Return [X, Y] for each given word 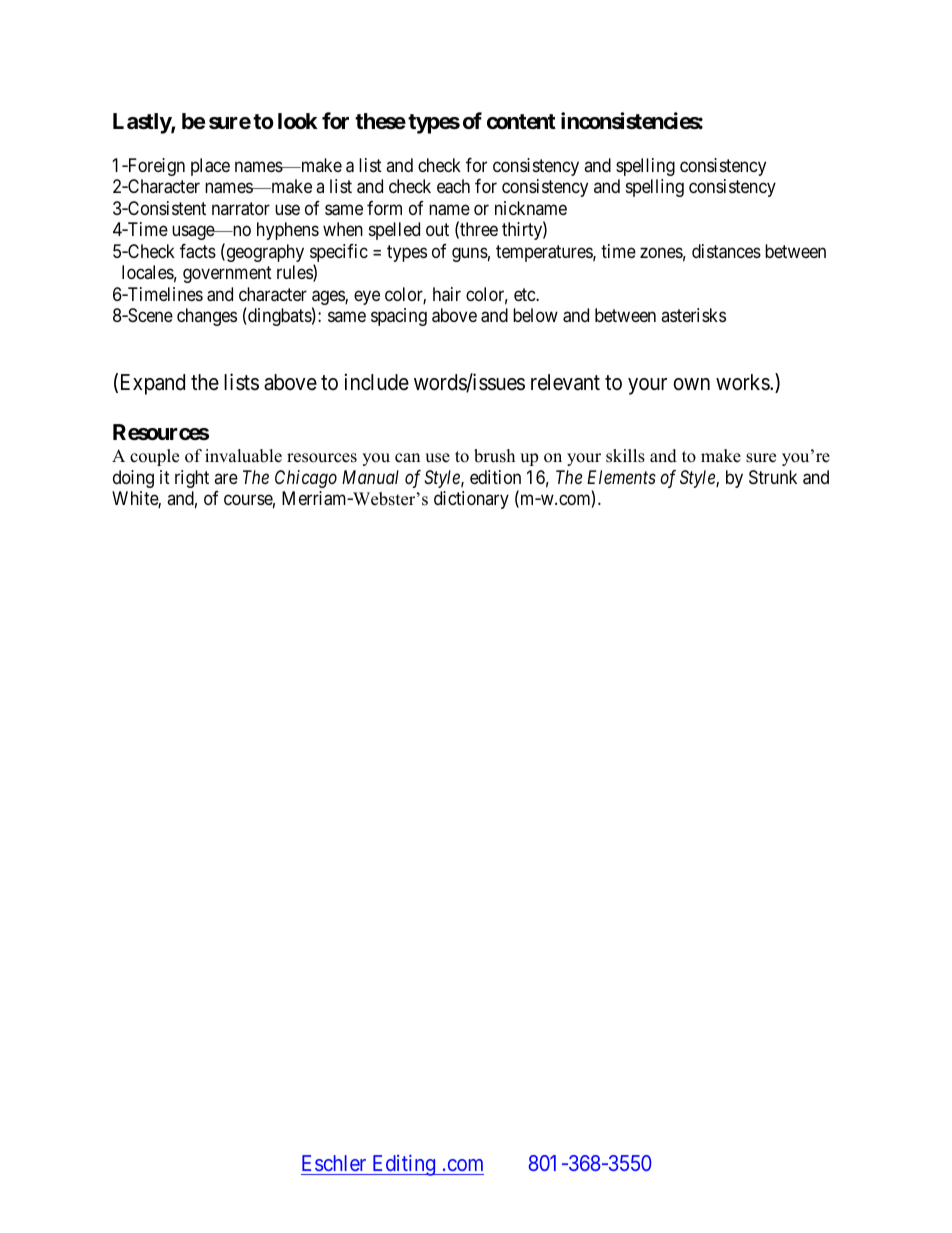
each [453, 186]
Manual [370, 477]
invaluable [243, 456]
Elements [621, 477]
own [691, 384]
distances [726, 251]
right [192, 479]
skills [625, 456]
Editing [404, 1165]
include [377, 382]
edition [495, 477]
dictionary [471, 500]
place [210, 167]
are [226, 478]
